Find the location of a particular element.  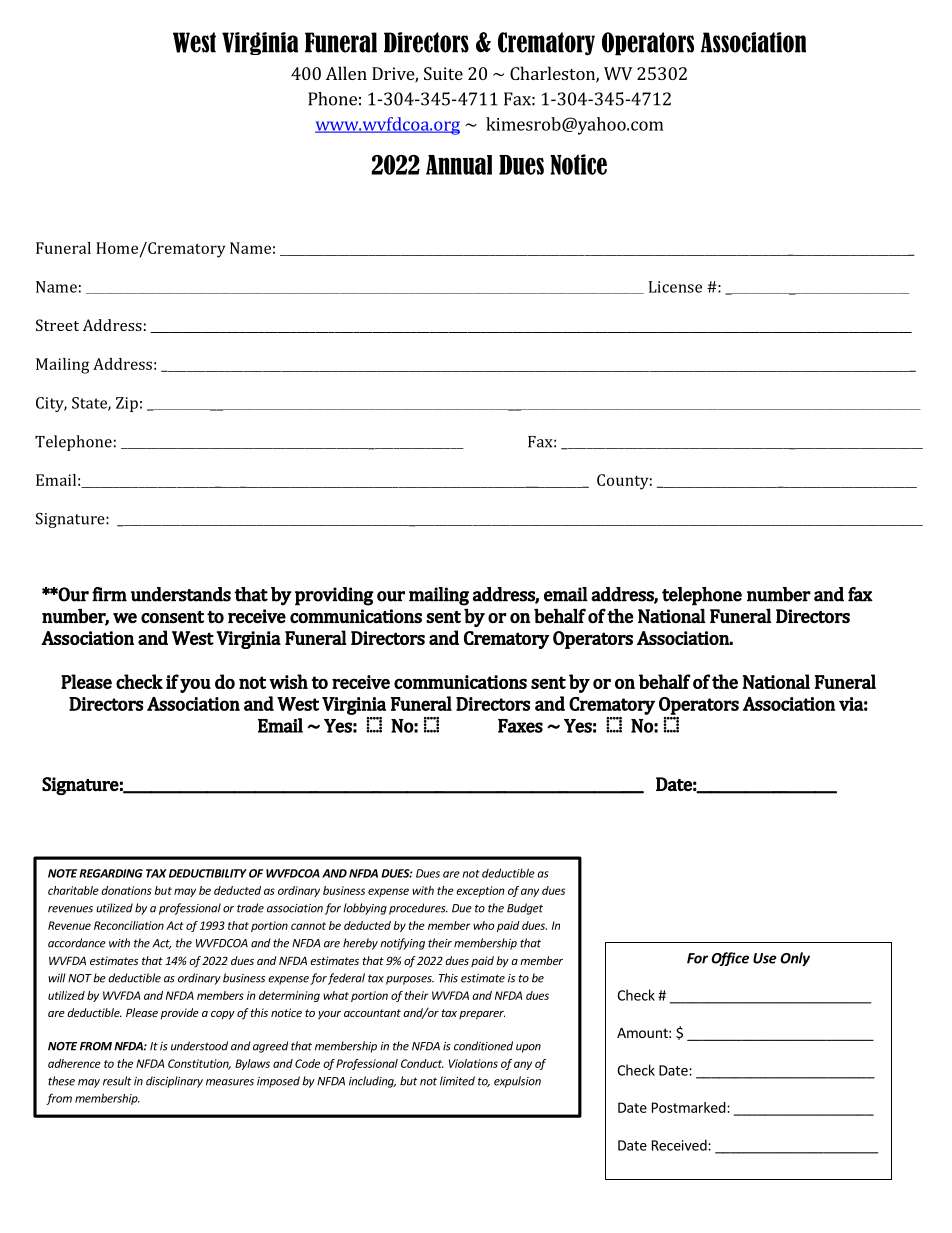

wish is located at coordinates (288, 681).
